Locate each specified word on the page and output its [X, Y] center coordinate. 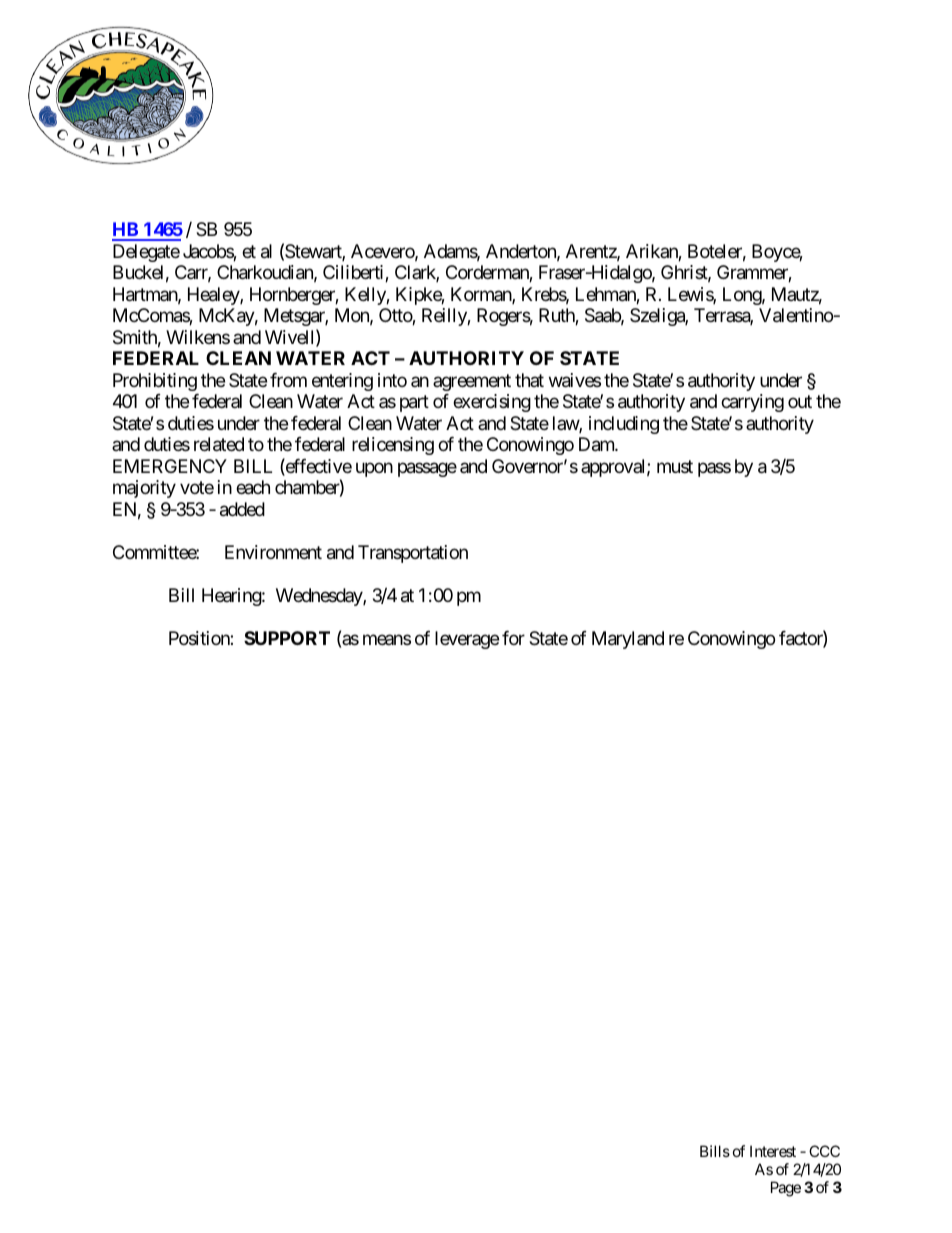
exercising [492, 403]
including [624, 425]
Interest [773, 1151]
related [219, 444]
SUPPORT [287, 638]
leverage [467, 640]
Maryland [628, 640]
